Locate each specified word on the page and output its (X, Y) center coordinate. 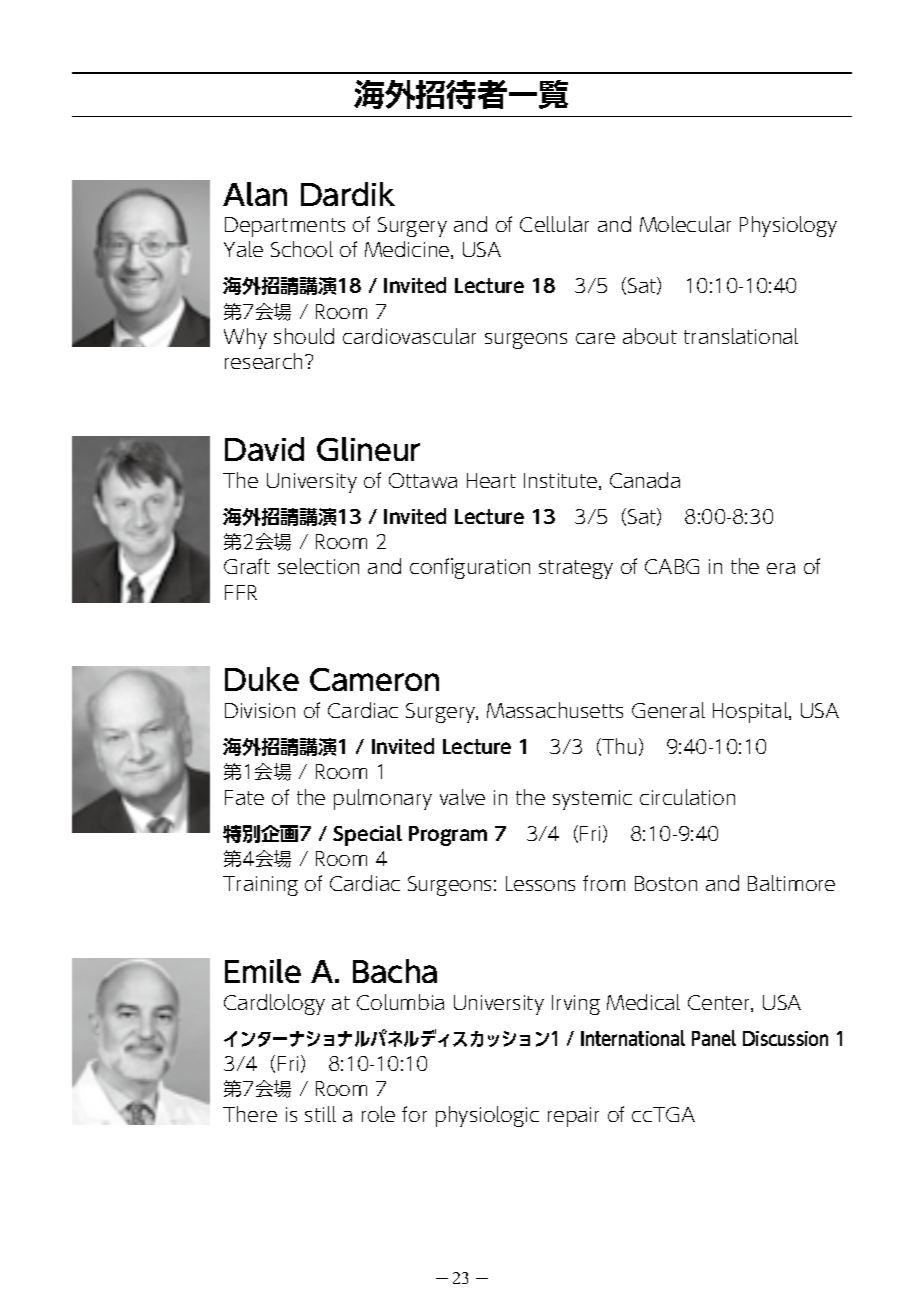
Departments (285, 227)
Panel (714, 1038)
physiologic (487, 1116)
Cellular (554, 224)
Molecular (685, 224)
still (320, 1114)
